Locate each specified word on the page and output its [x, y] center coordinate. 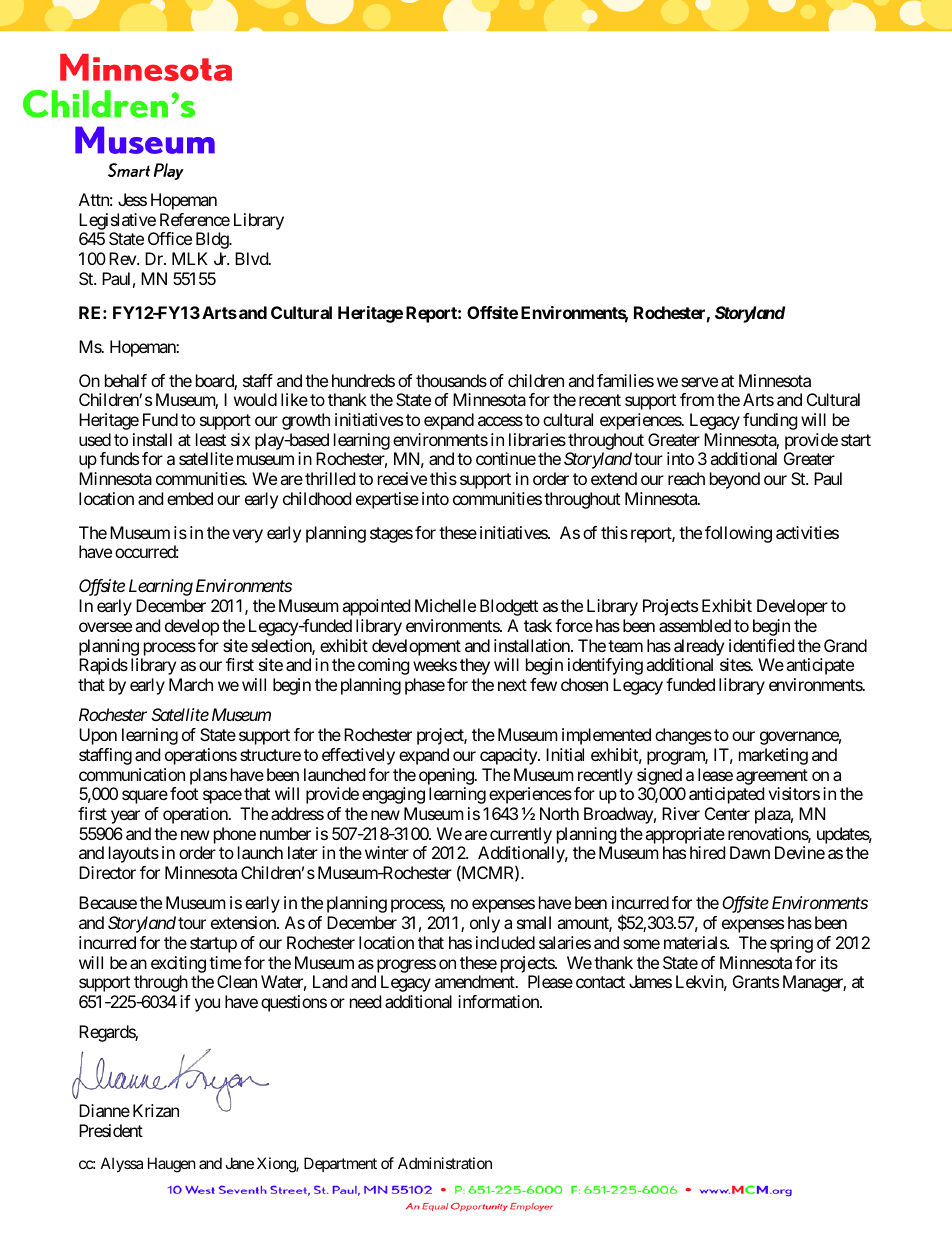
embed [190, 498]
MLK [190, 258]
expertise [387, 500]
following [738, 534]
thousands [451, 380]
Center [727, 813]
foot [184, 793]
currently [521, 835]
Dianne [104, 1110]
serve [699, 382]
